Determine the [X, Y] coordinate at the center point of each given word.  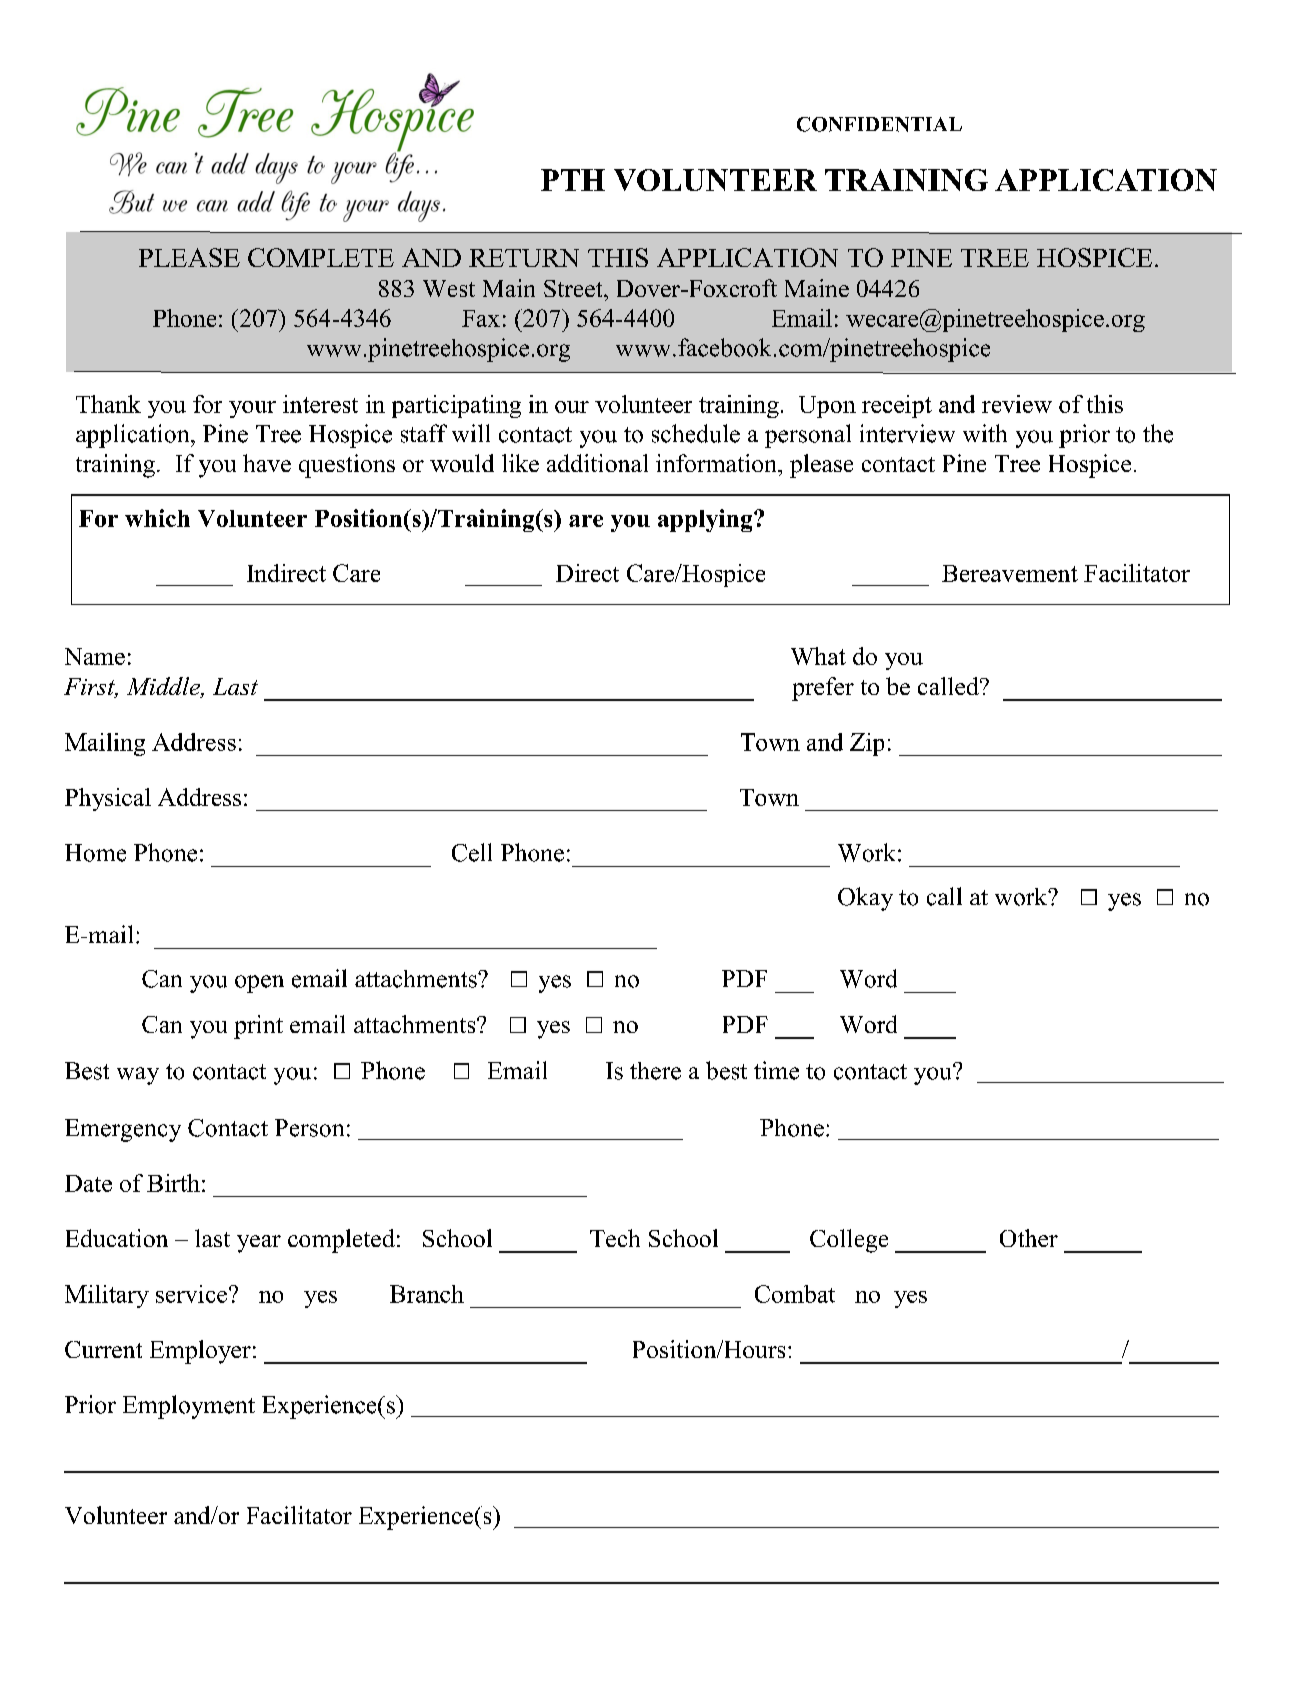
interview [907, 433]
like [520, 463]
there [655, 1071]
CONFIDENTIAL [879, 124]
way [138, 1076]
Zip [867, 744]
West [449, 288]
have [267, 463]
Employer [200, 1352]
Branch [427, 1294]
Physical [108, 799]
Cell [472, 852]
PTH [573, 180]
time [776, 1070]
